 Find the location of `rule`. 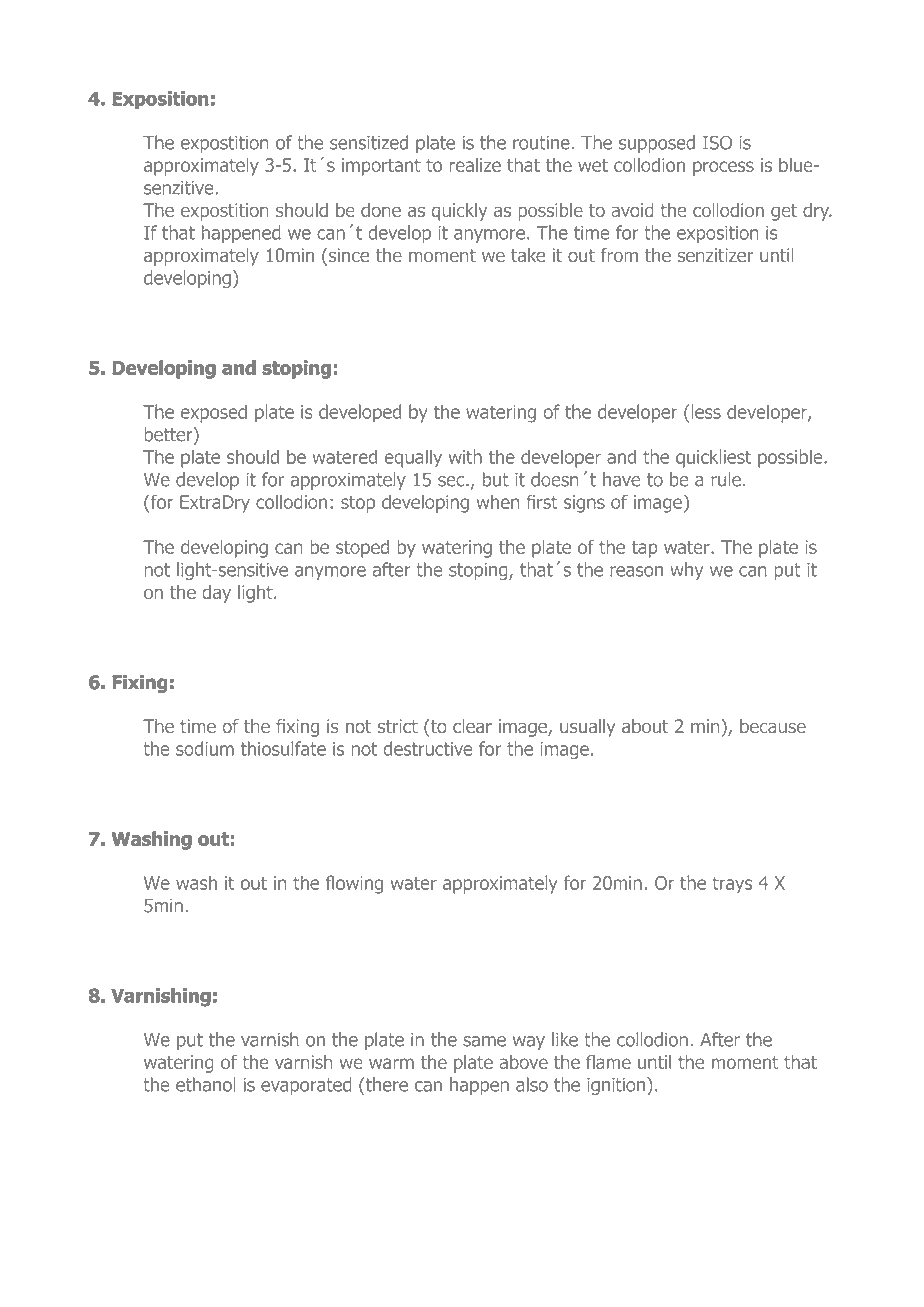

rule is located at coordinates (726, 479).
